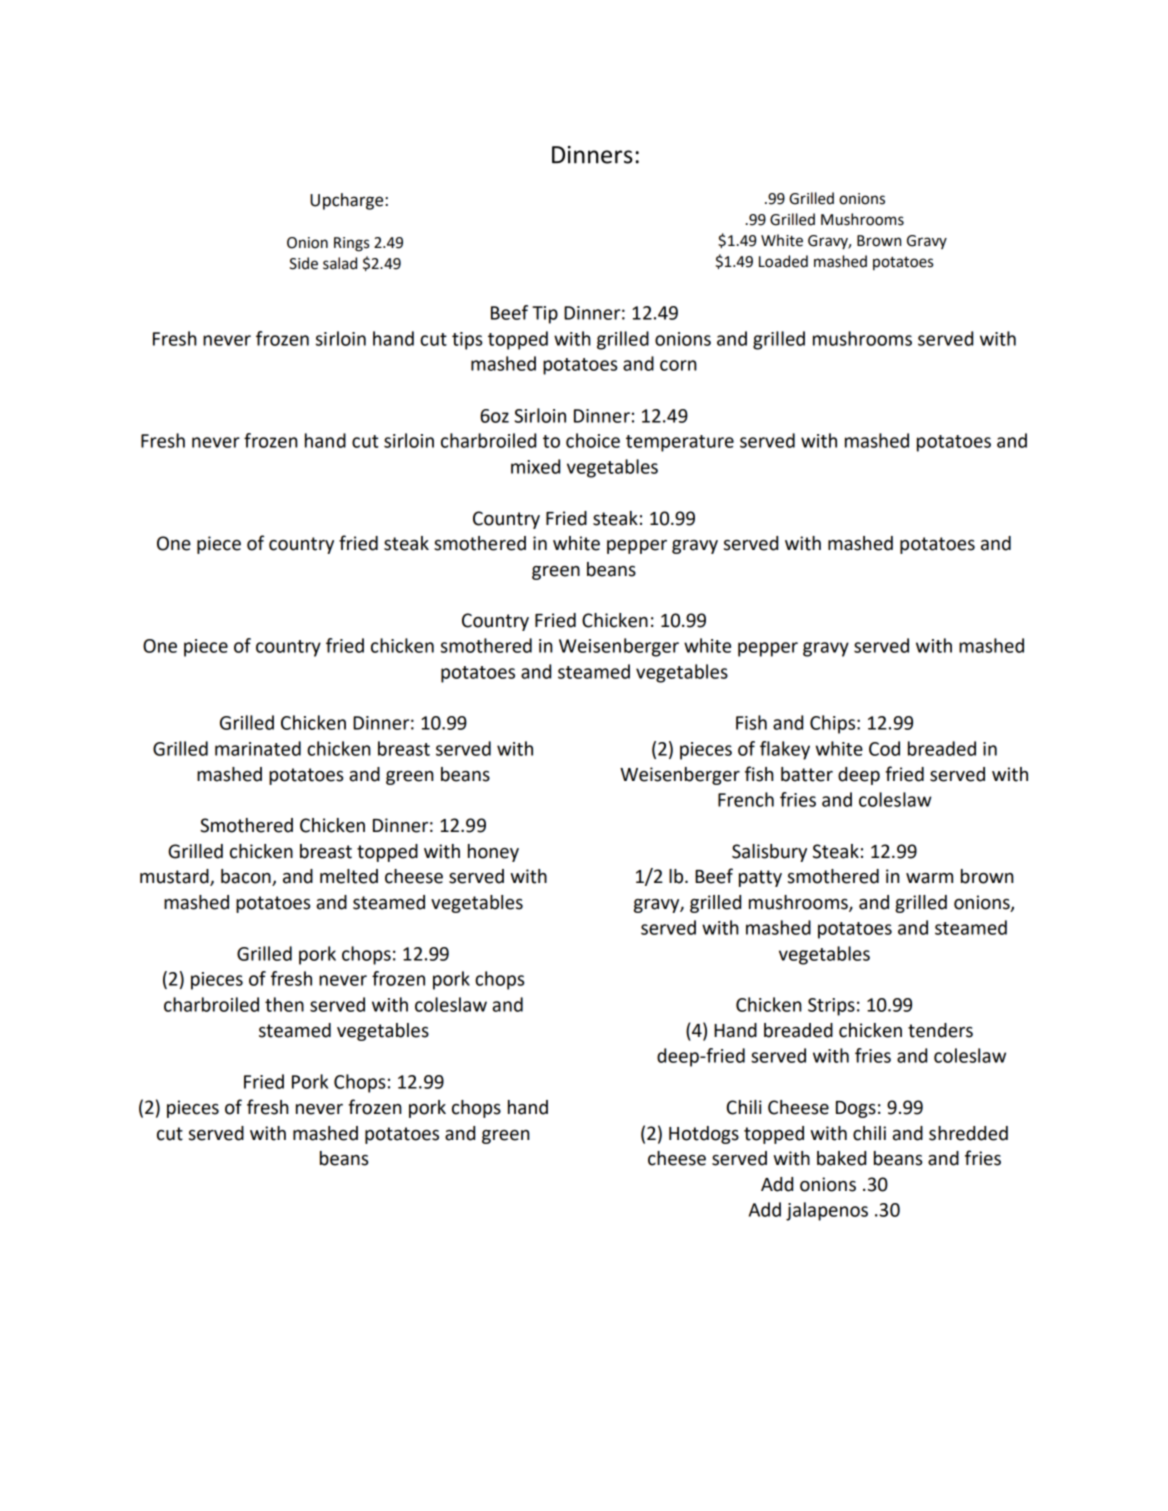  Describe the element at coordinates (349, 876) in the screenshot. I see `melted` at that location.
